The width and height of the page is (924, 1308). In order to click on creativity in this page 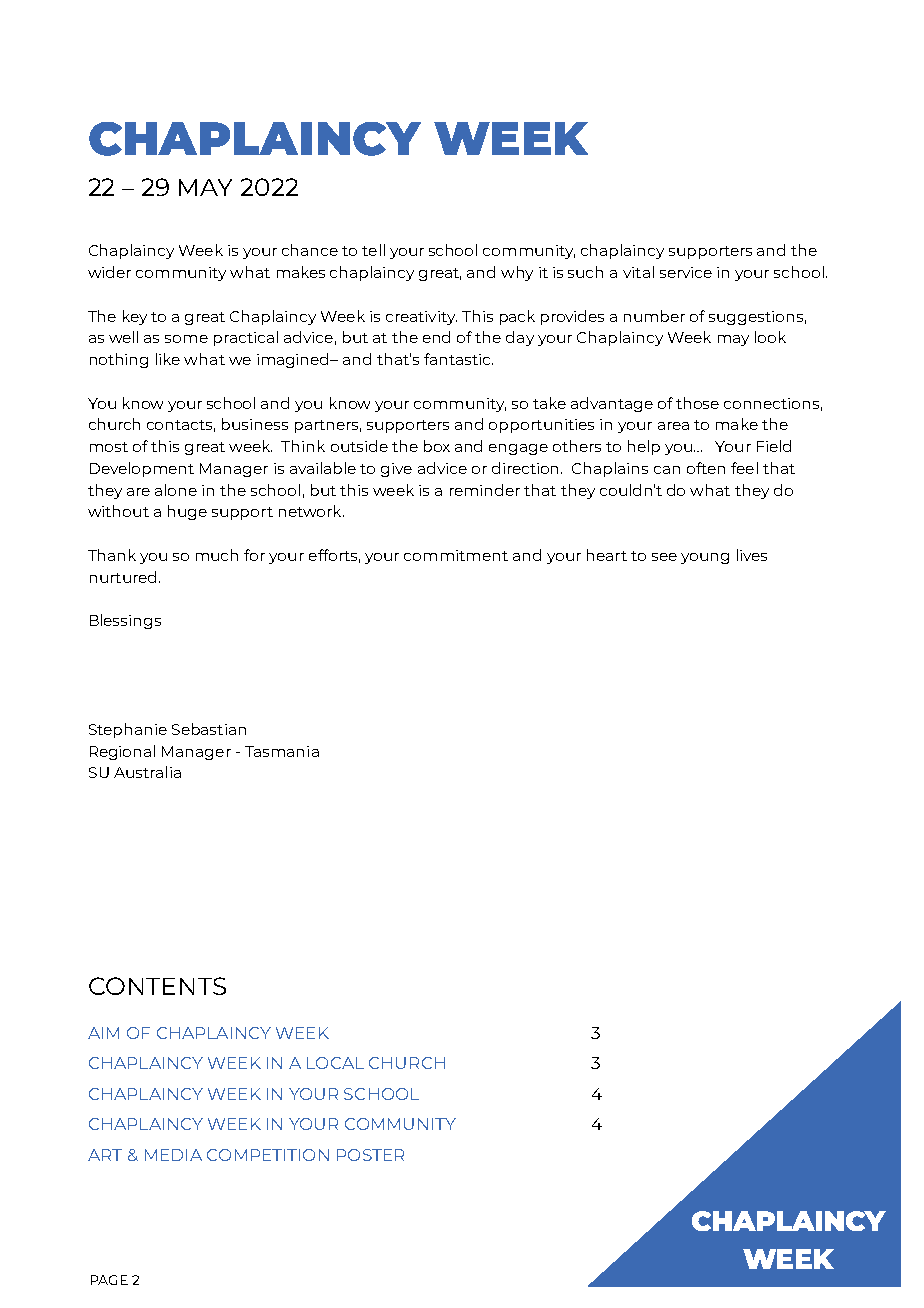, I will do `click(421, 318)`.
